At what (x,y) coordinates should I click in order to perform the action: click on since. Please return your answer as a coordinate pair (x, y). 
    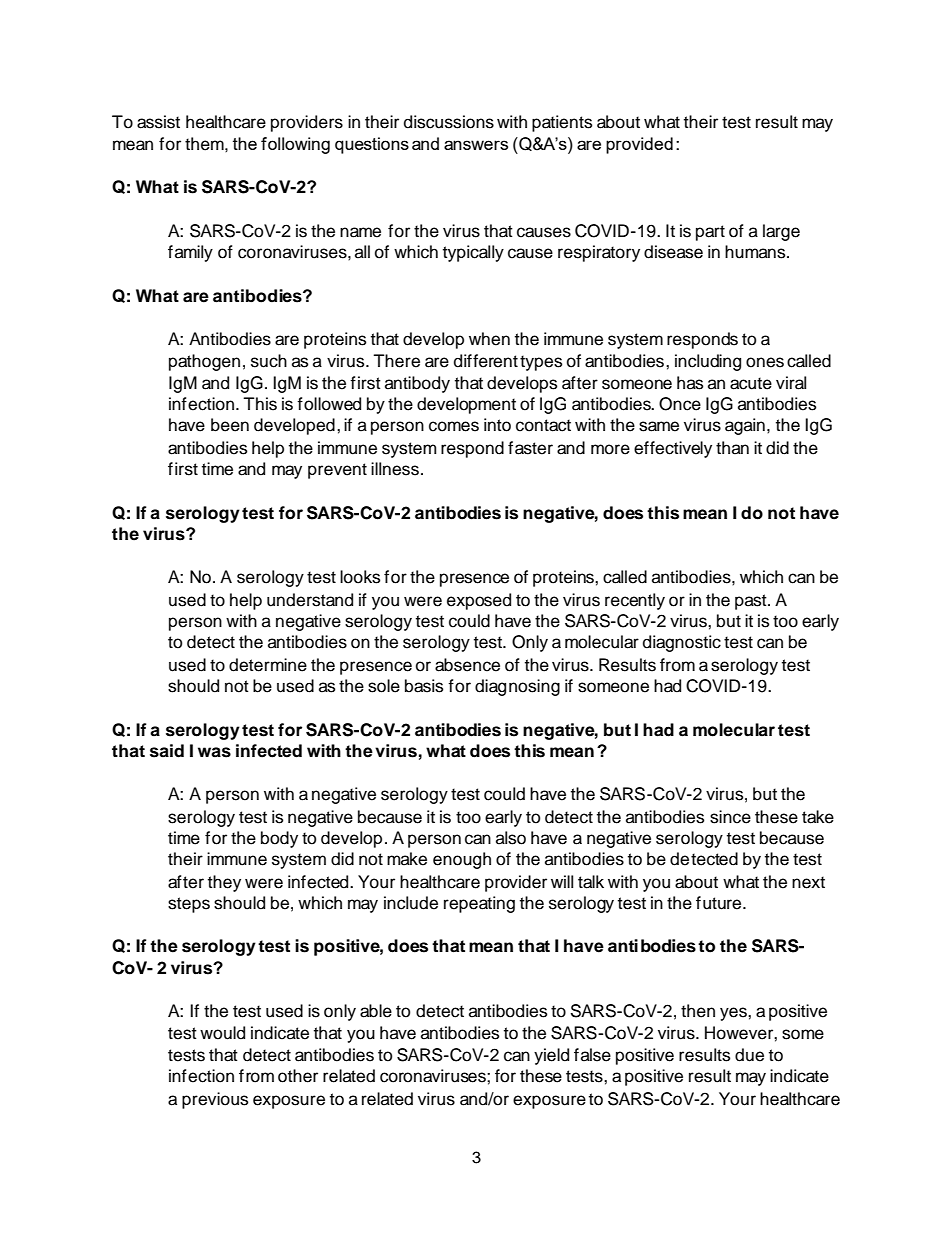
    Looking at the image, I should click on (730, 817).
